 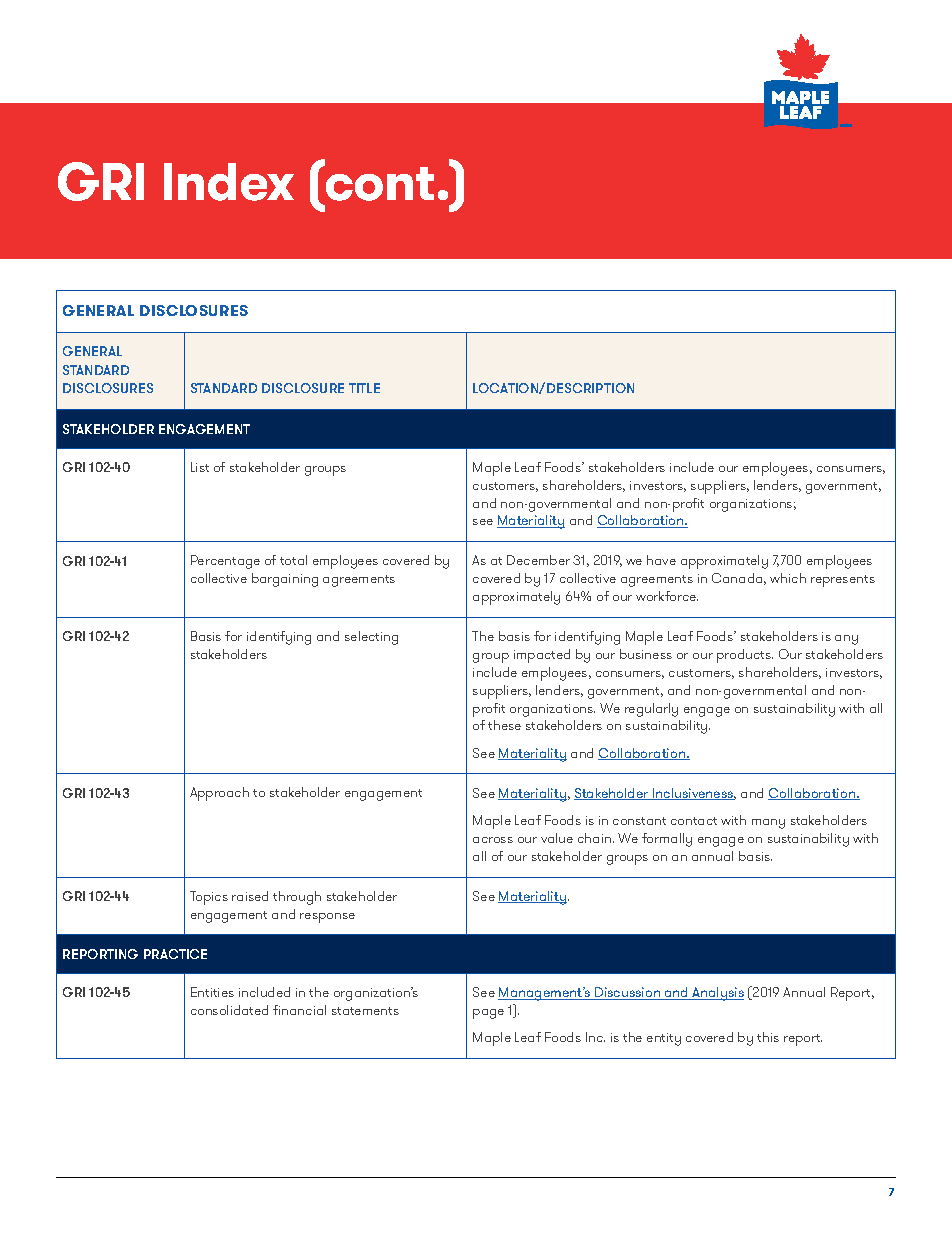 What do you see at coordinates (219, 794) in the page?
I see `Approach` at bounding box center [219, 794].
